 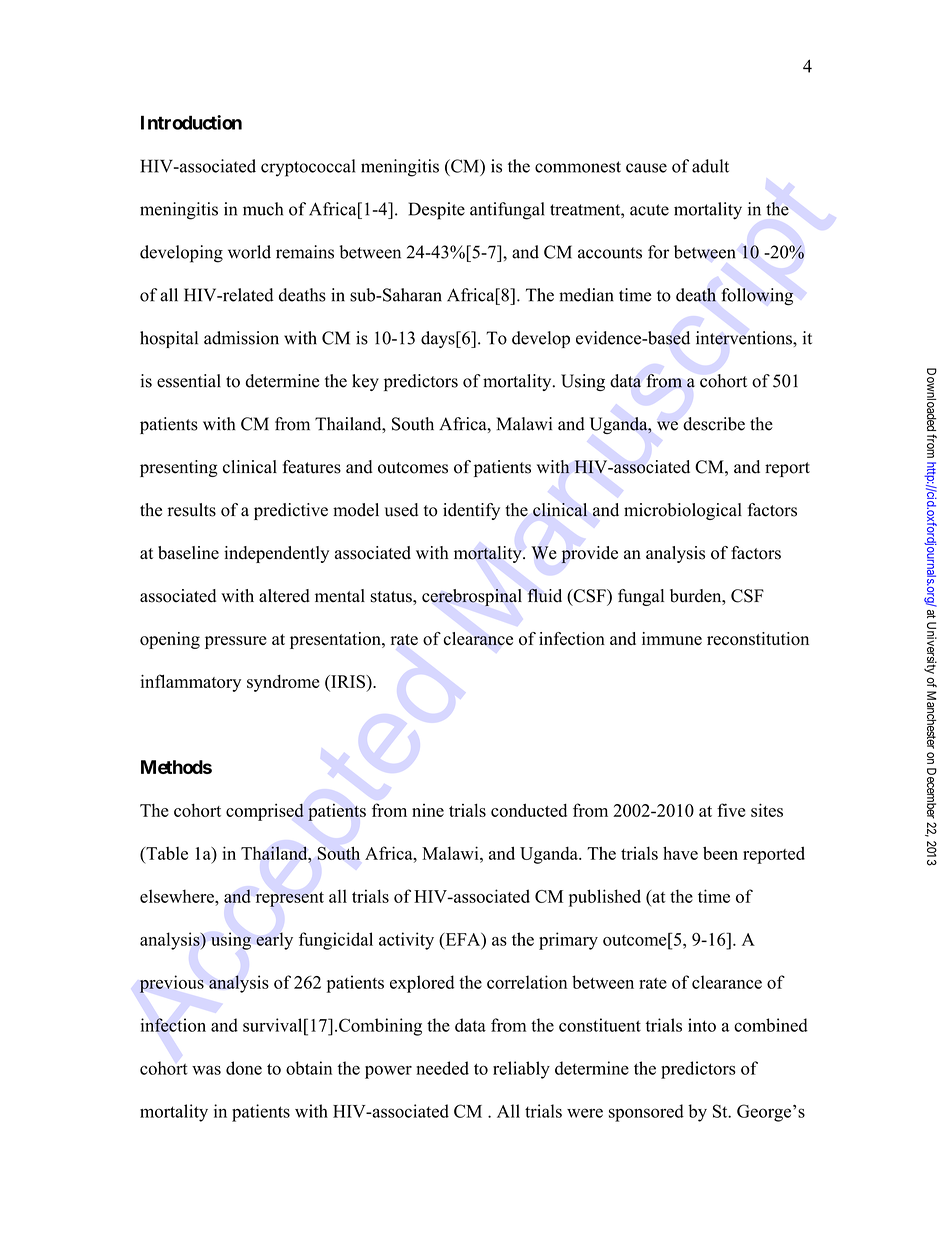 What do you see at coordinates (672, 638) in the image?
I see `immune` at bounding box center [672, 638].
